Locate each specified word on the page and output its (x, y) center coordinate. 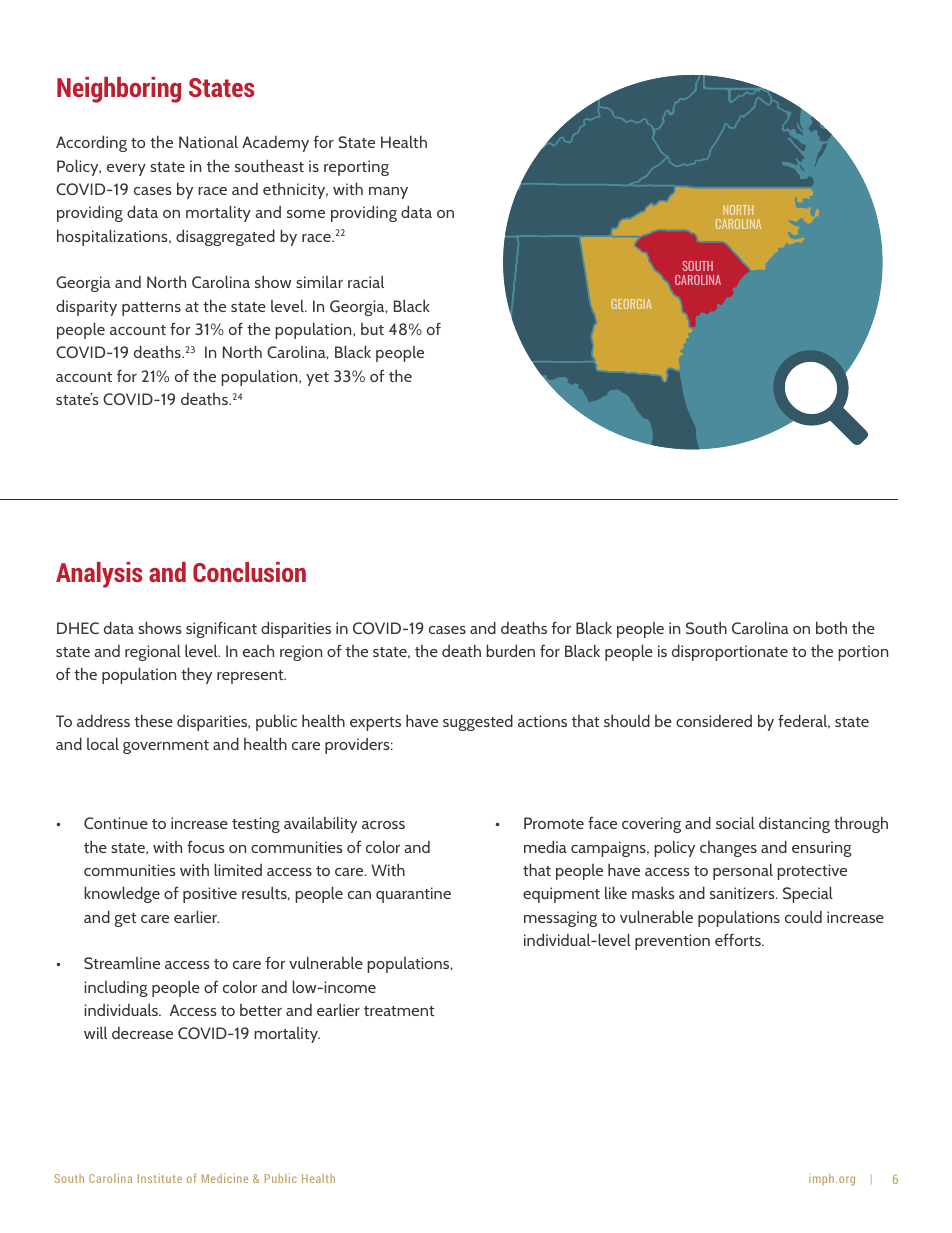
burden (510, 650)
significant (221, 630)
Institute (160, 1178)
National (208, 141)
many (388, 193)
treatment (399, 1011)
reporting (356, 168)
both (831, 627)
